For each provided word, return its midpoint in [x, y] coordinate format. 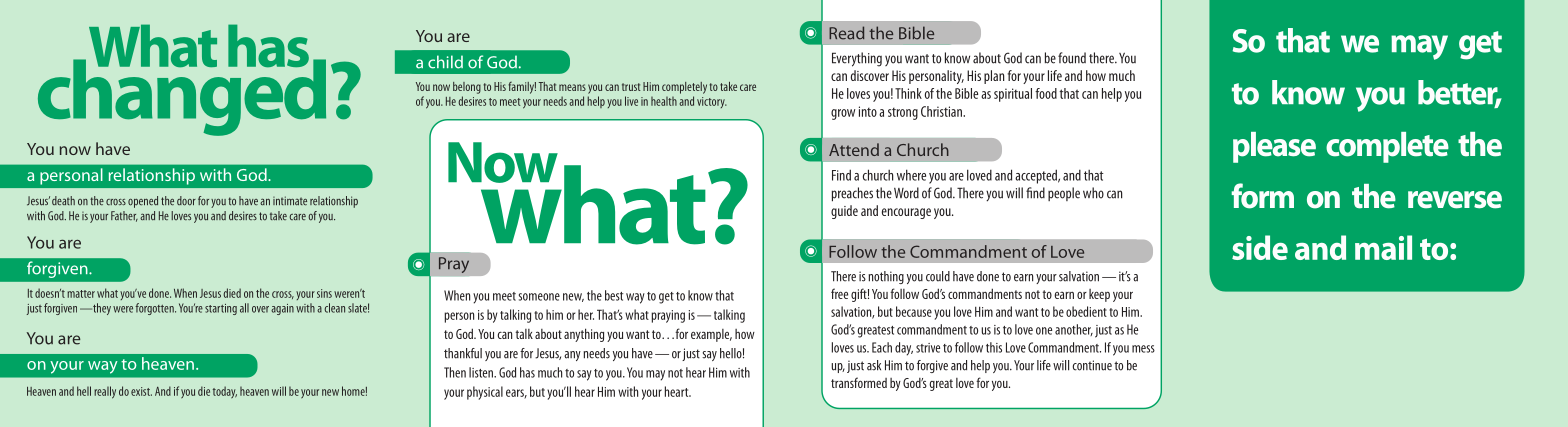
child [445, 62]
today [225, 392]
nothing [886, 277]
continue [1092, 365]
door [186, 201]
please [1274, 147]
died [232, 293]
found [1072, 58]
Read [846, 33]
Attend [854, 149]
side [1260, 247]
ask [874, 365]
